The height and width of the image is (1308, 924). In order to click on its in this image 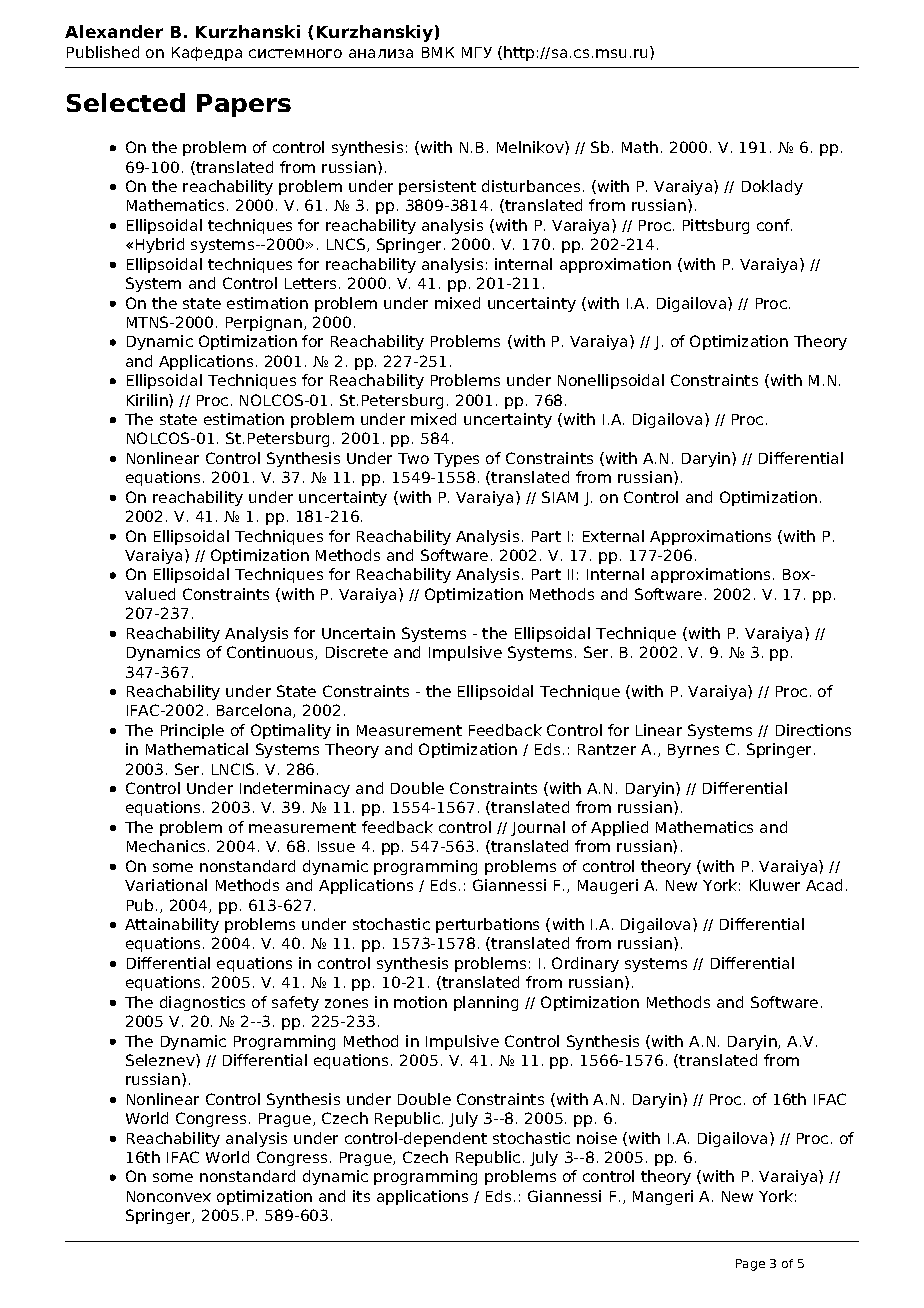, I will do `click(361, 1196)`.
